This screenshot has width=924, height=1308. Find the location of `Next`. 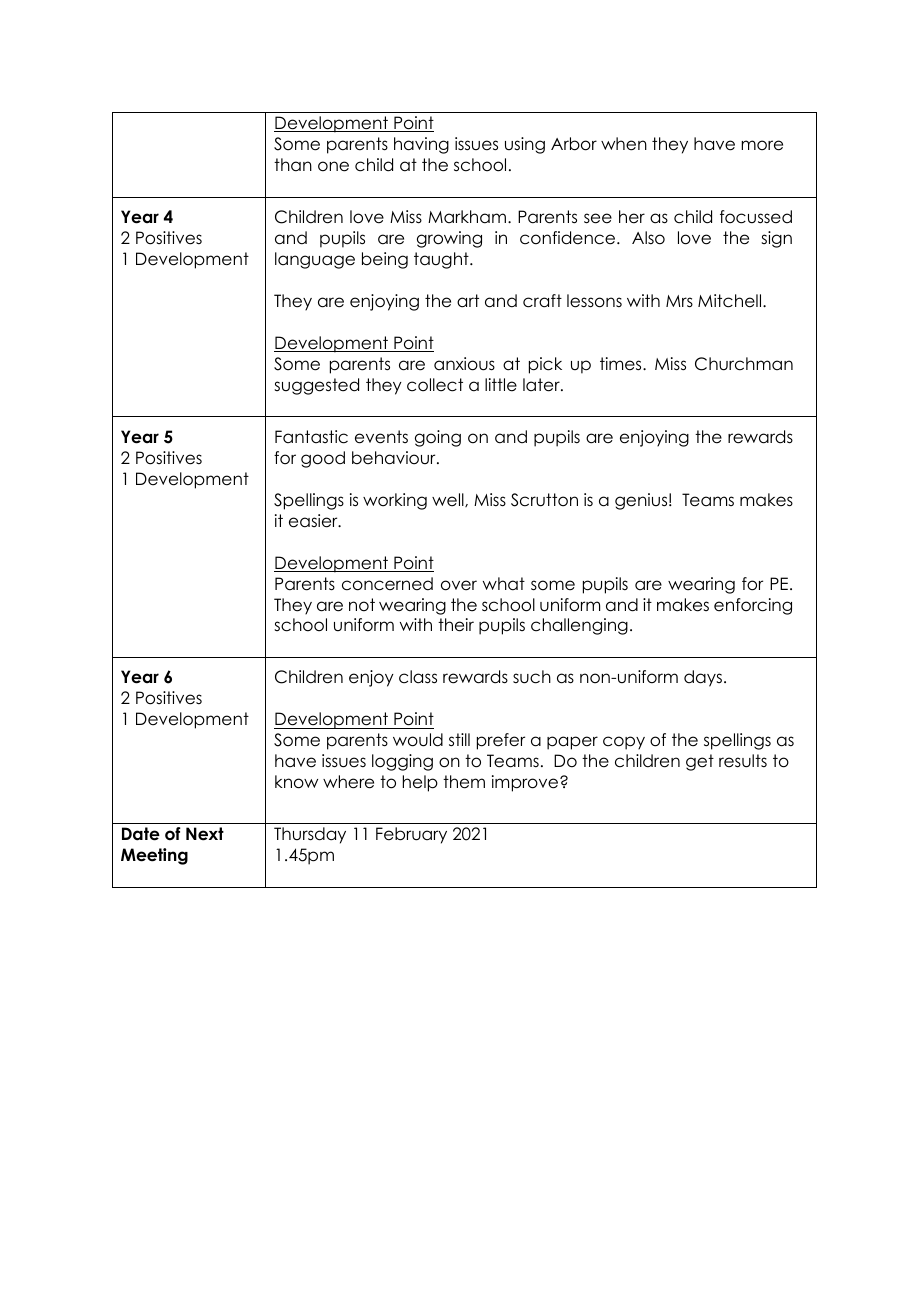

Next is located at coordinates (205, 834).
